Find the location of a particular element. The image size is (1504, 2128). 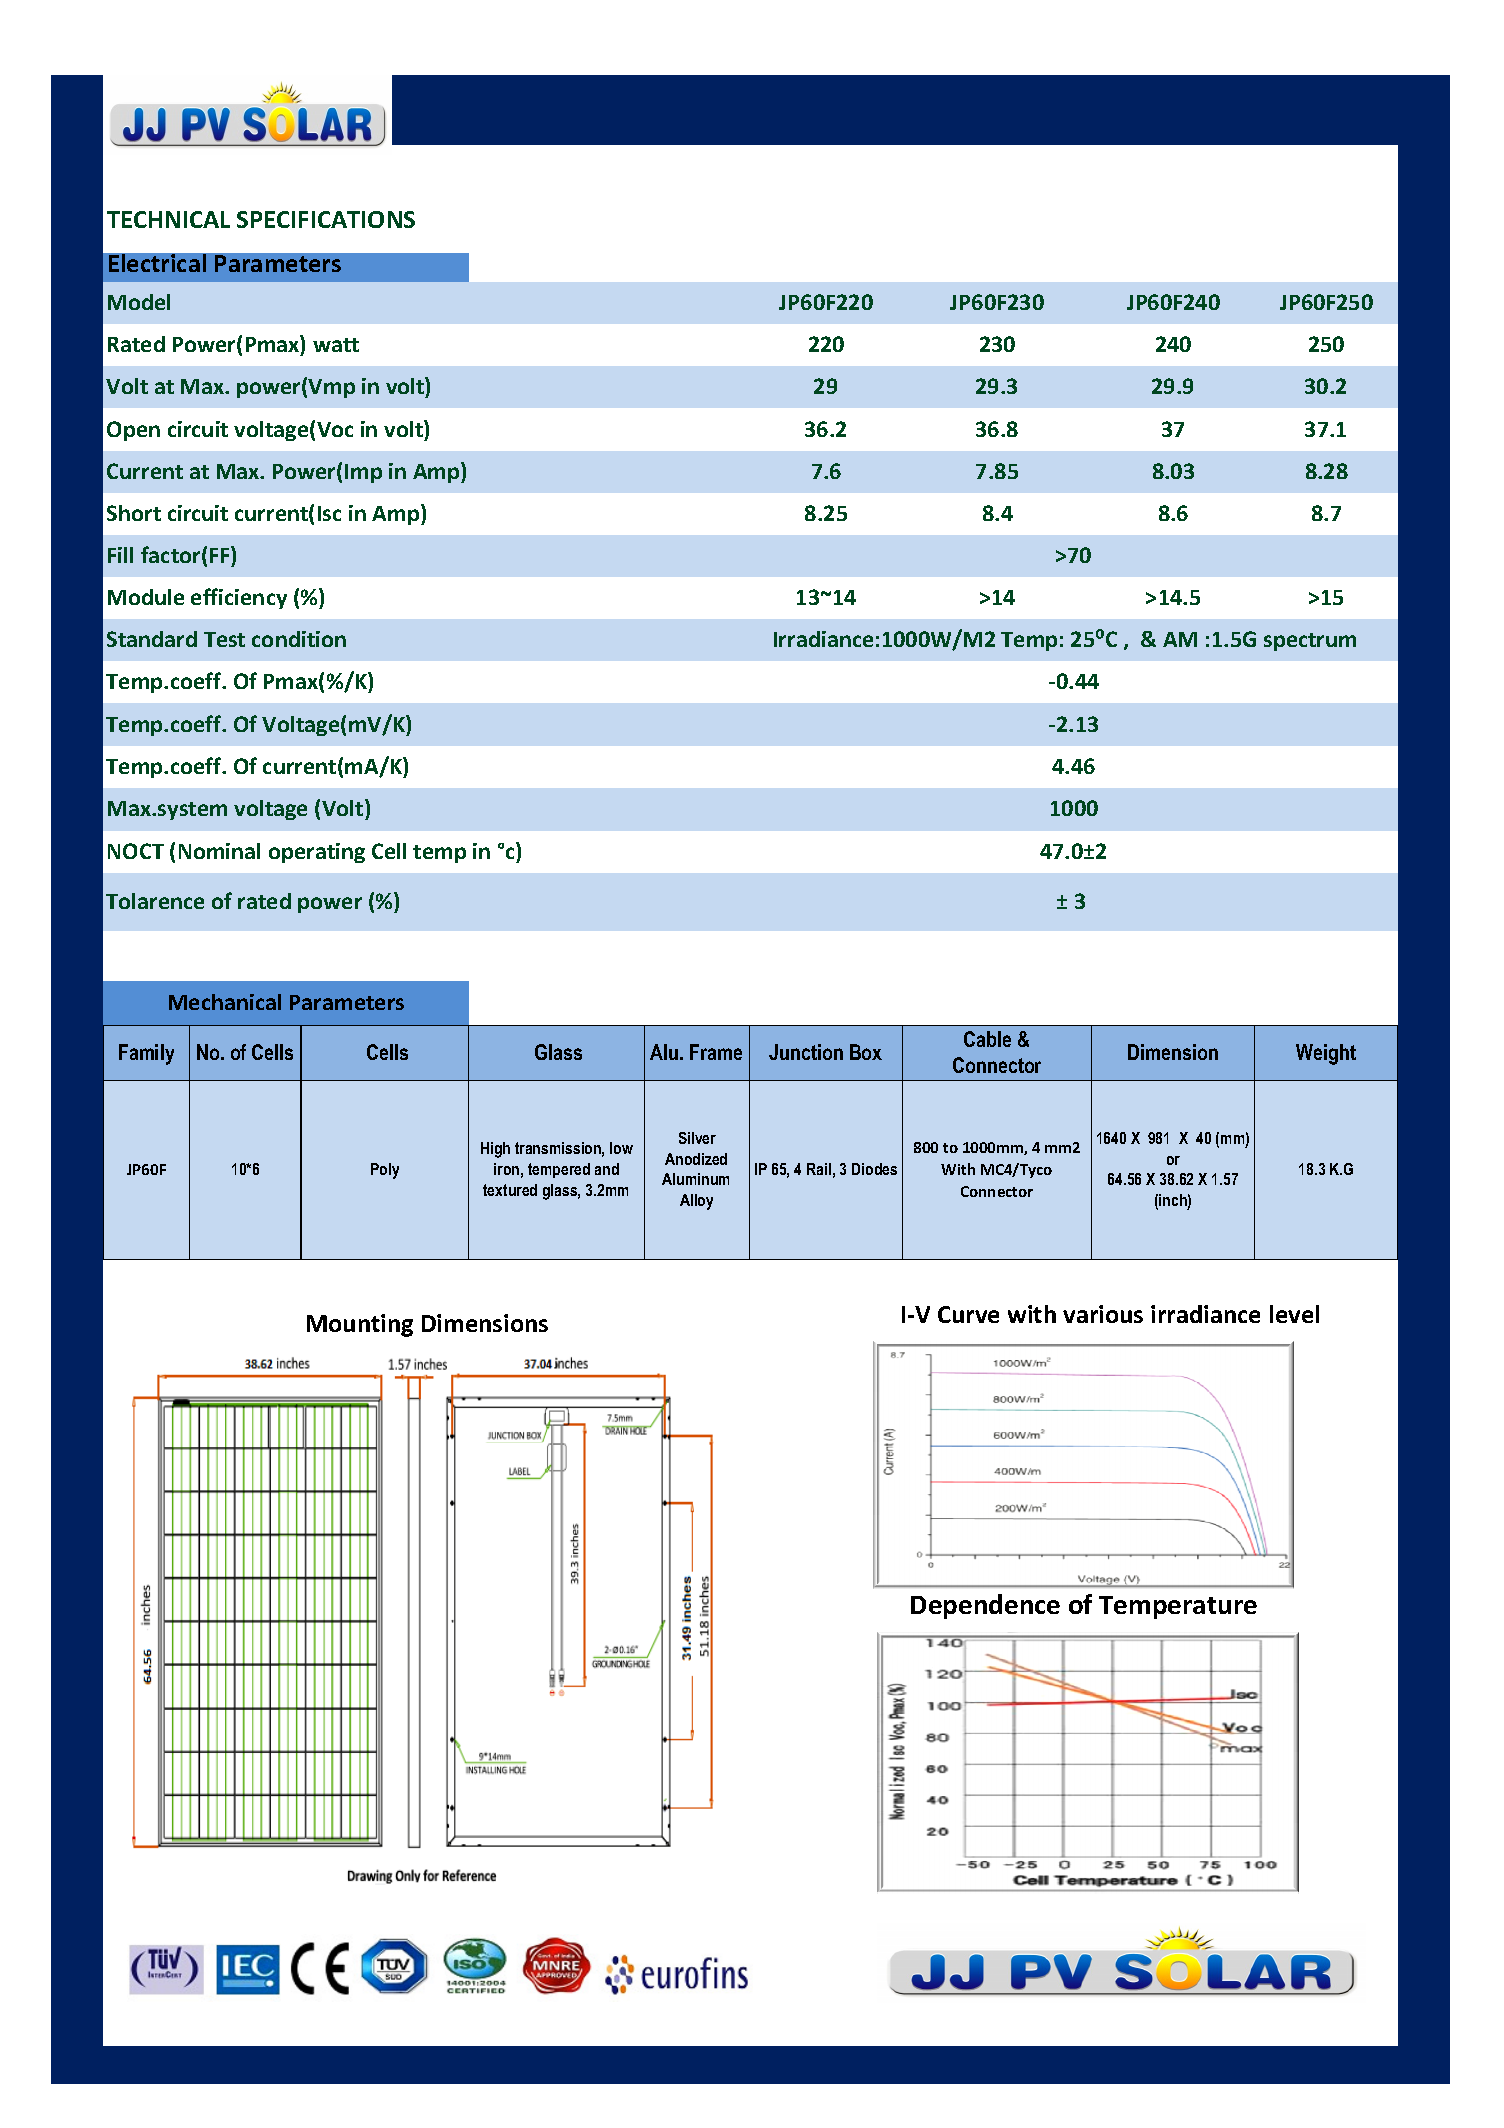

Frame is located at coordinates (716, 1052).
